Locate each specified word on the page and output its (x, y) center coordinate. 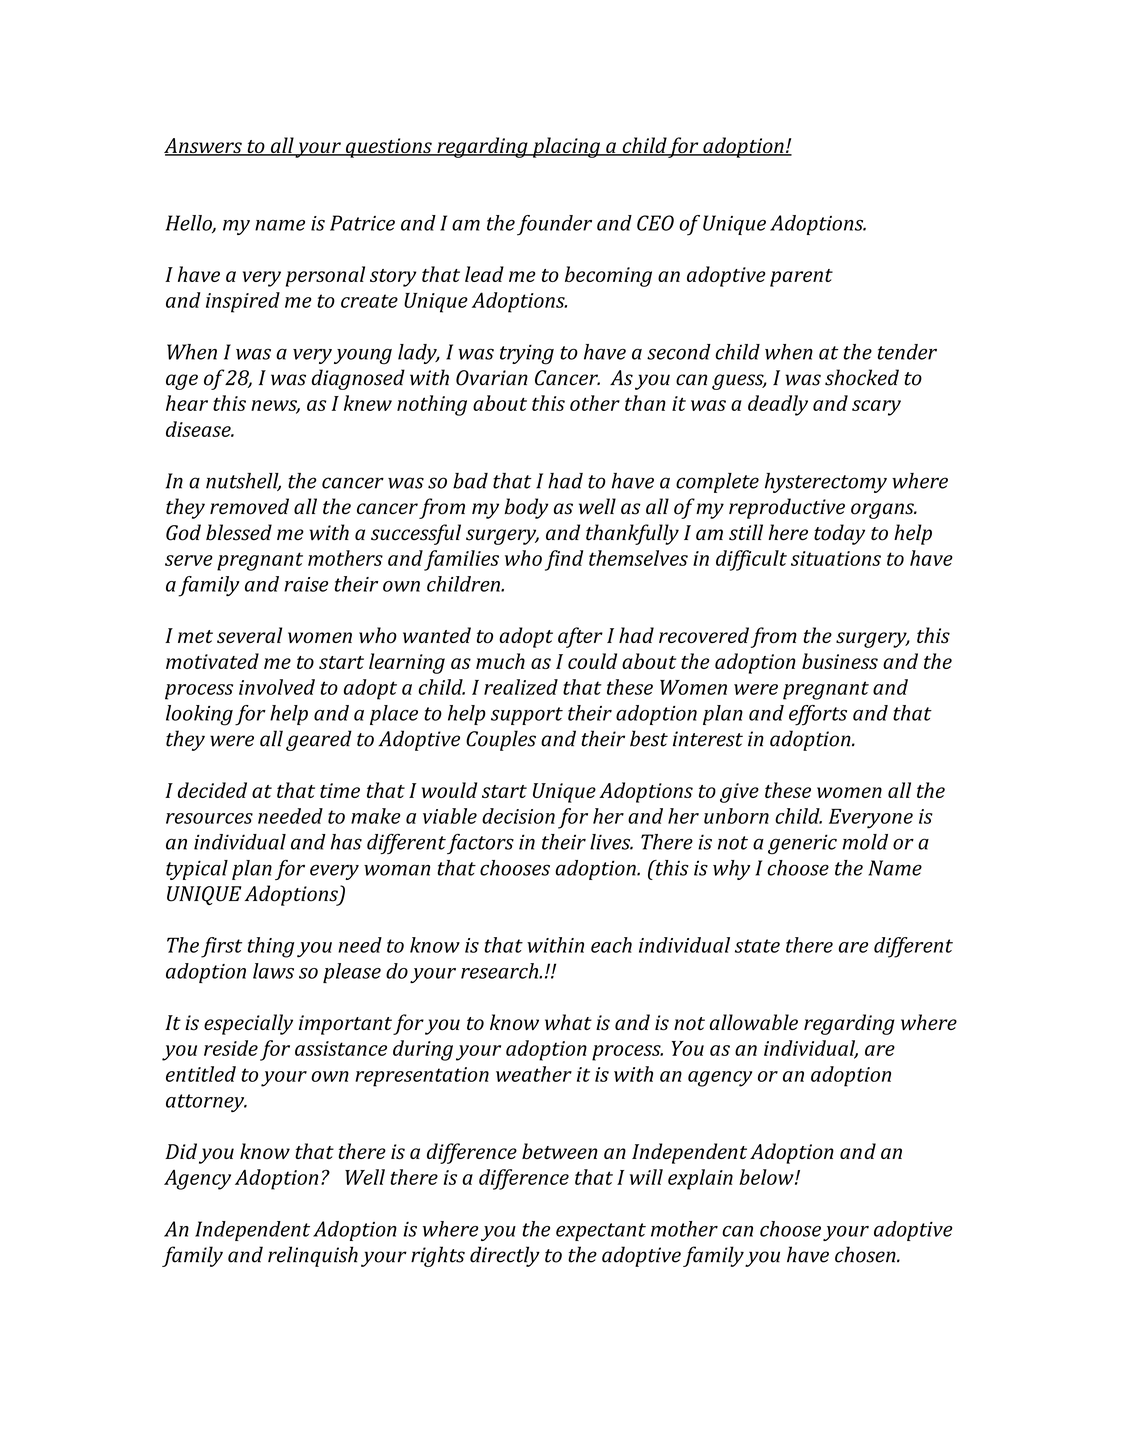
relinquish (313, 1256)
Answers (204, 147)
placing (566, 147)
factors (480, 844)
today (839, 534)
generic (802, 844)
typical (197, 870)
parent (801, 278)
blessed (239, 532)
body (526, 508)
